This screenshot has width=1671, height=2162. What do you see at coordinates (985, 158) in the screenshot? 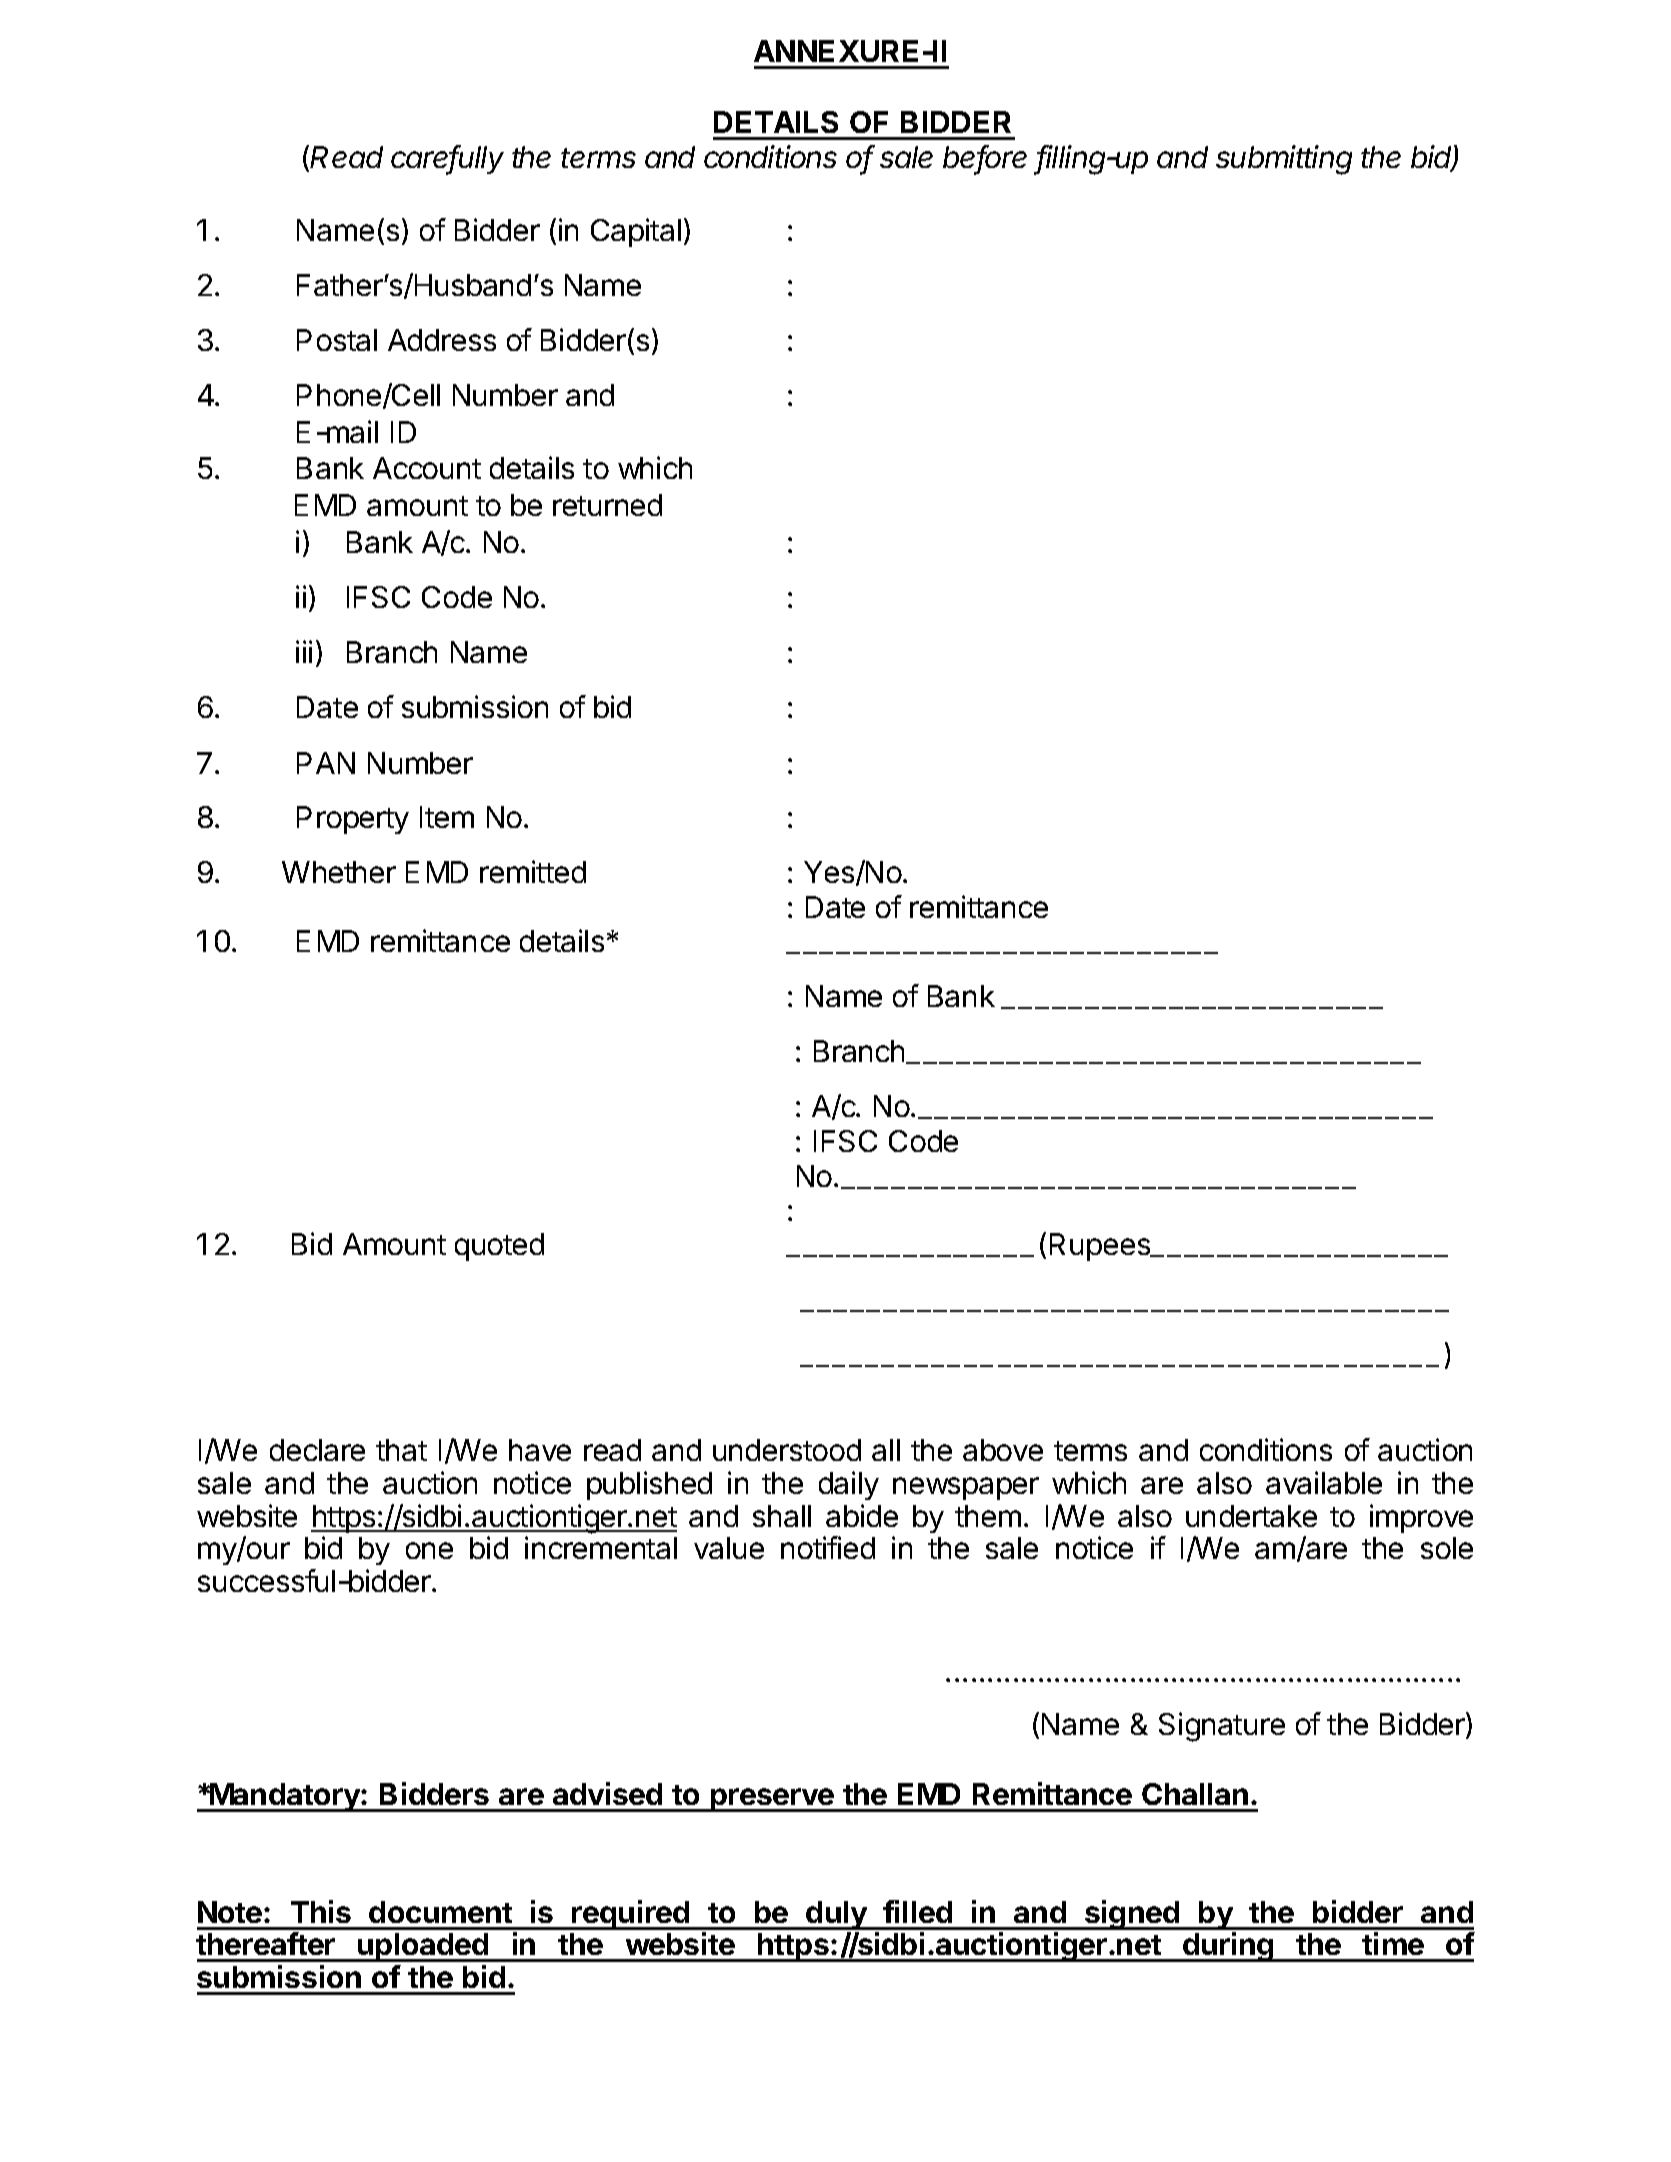
I see `before` at bounding box center [985, 158].
